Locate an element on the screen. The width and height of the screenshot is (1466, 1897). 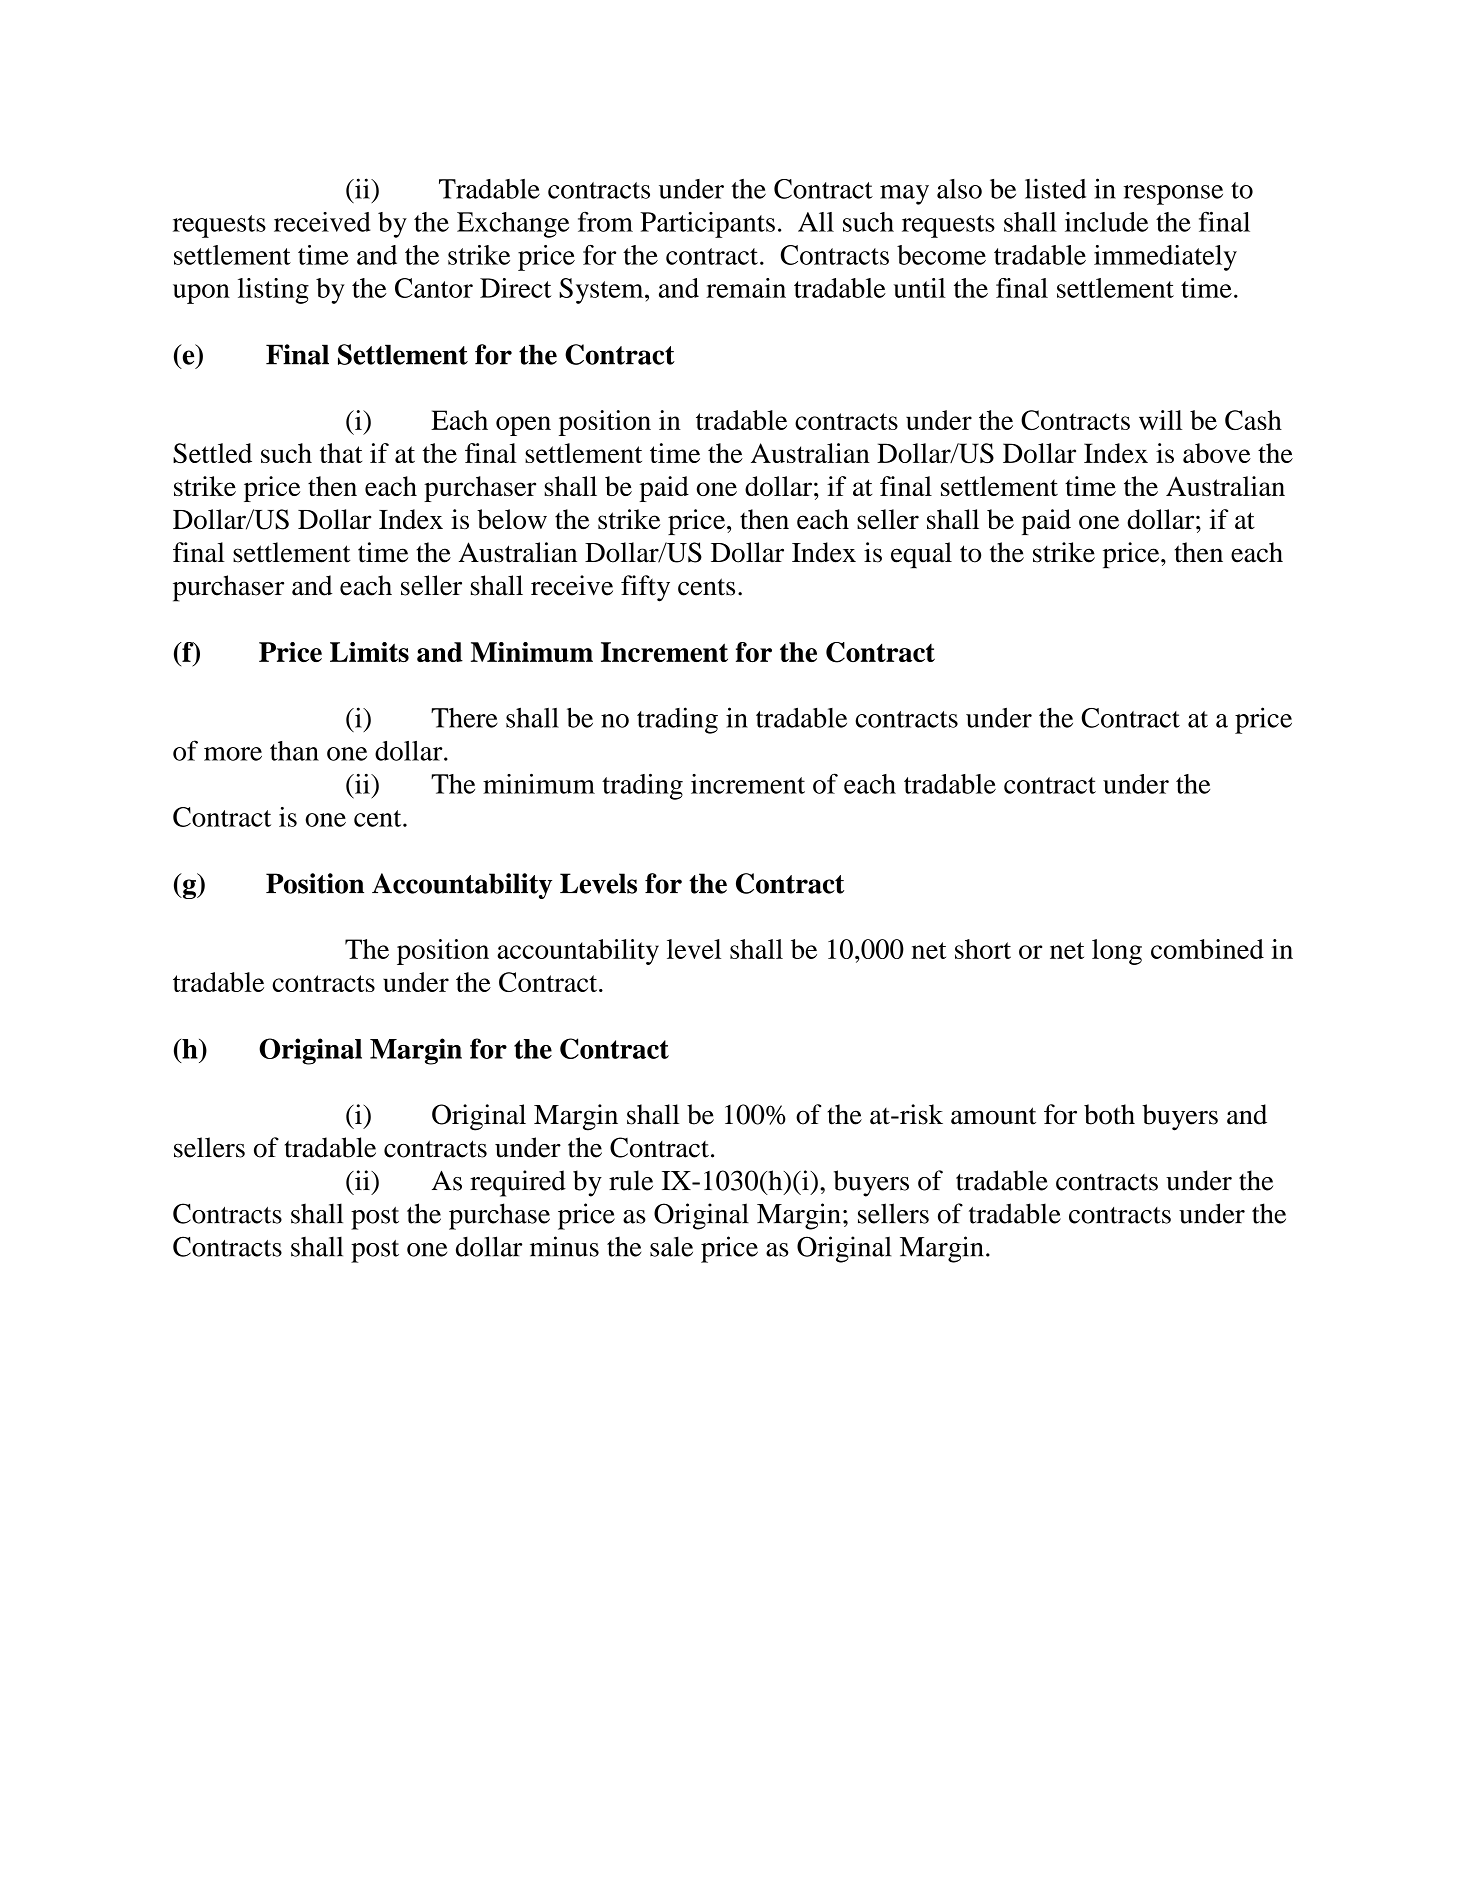
that is located at coordinates (341, 453).
